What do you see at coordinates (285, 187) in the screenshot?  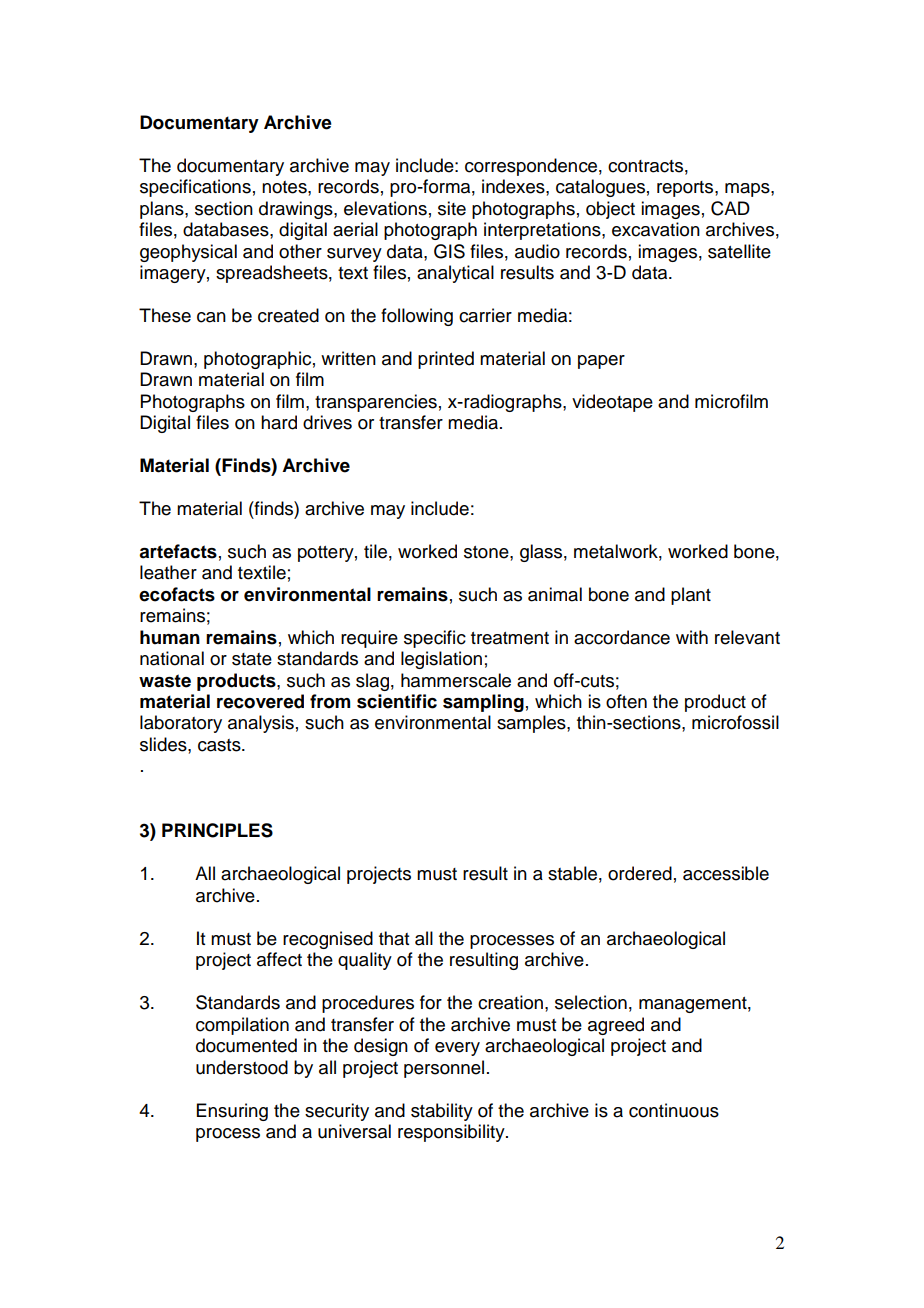 I see `notes` at bounding box center [285, 187].
